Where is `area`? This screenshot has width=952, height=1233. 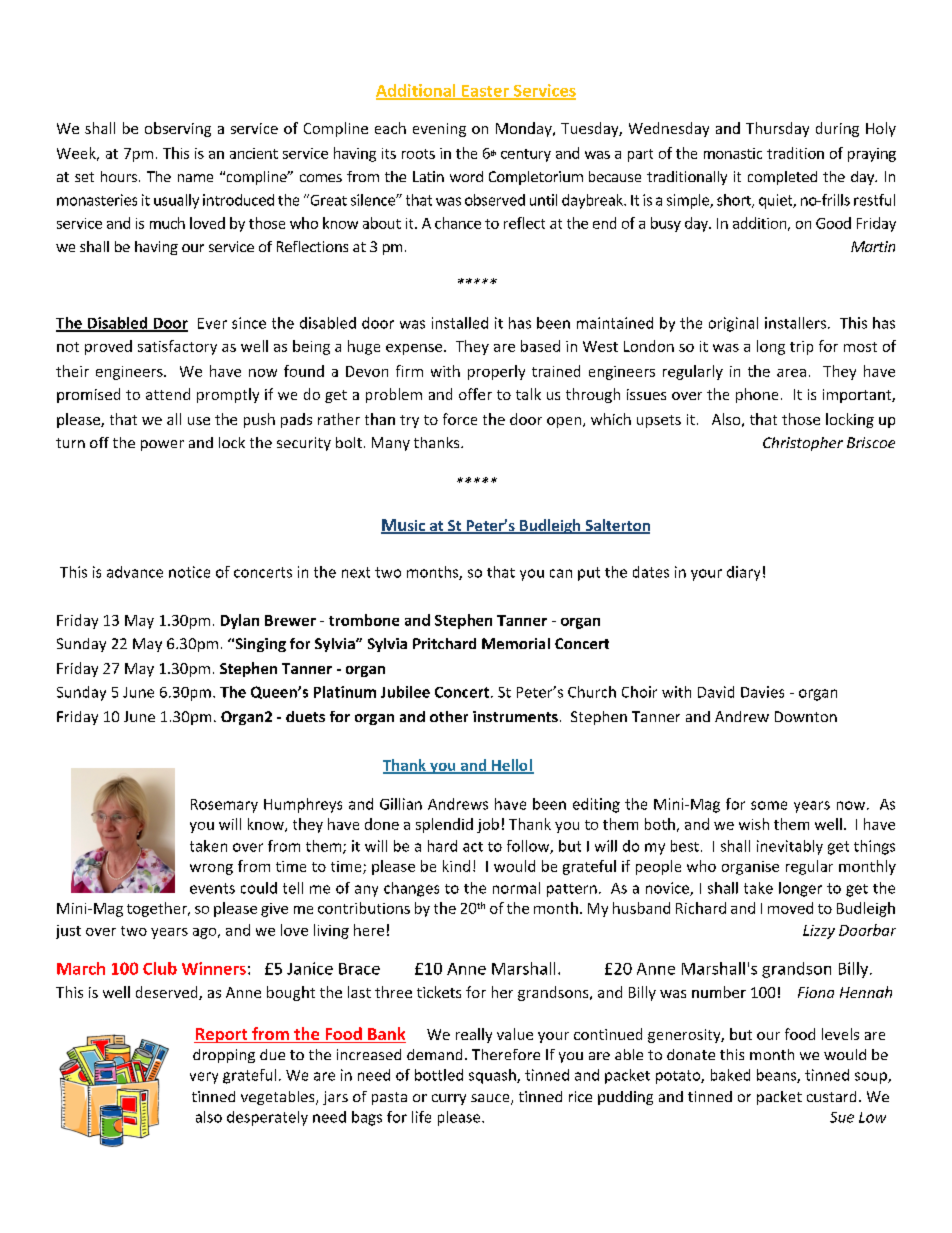 area is located at coordinates (791, 373).
